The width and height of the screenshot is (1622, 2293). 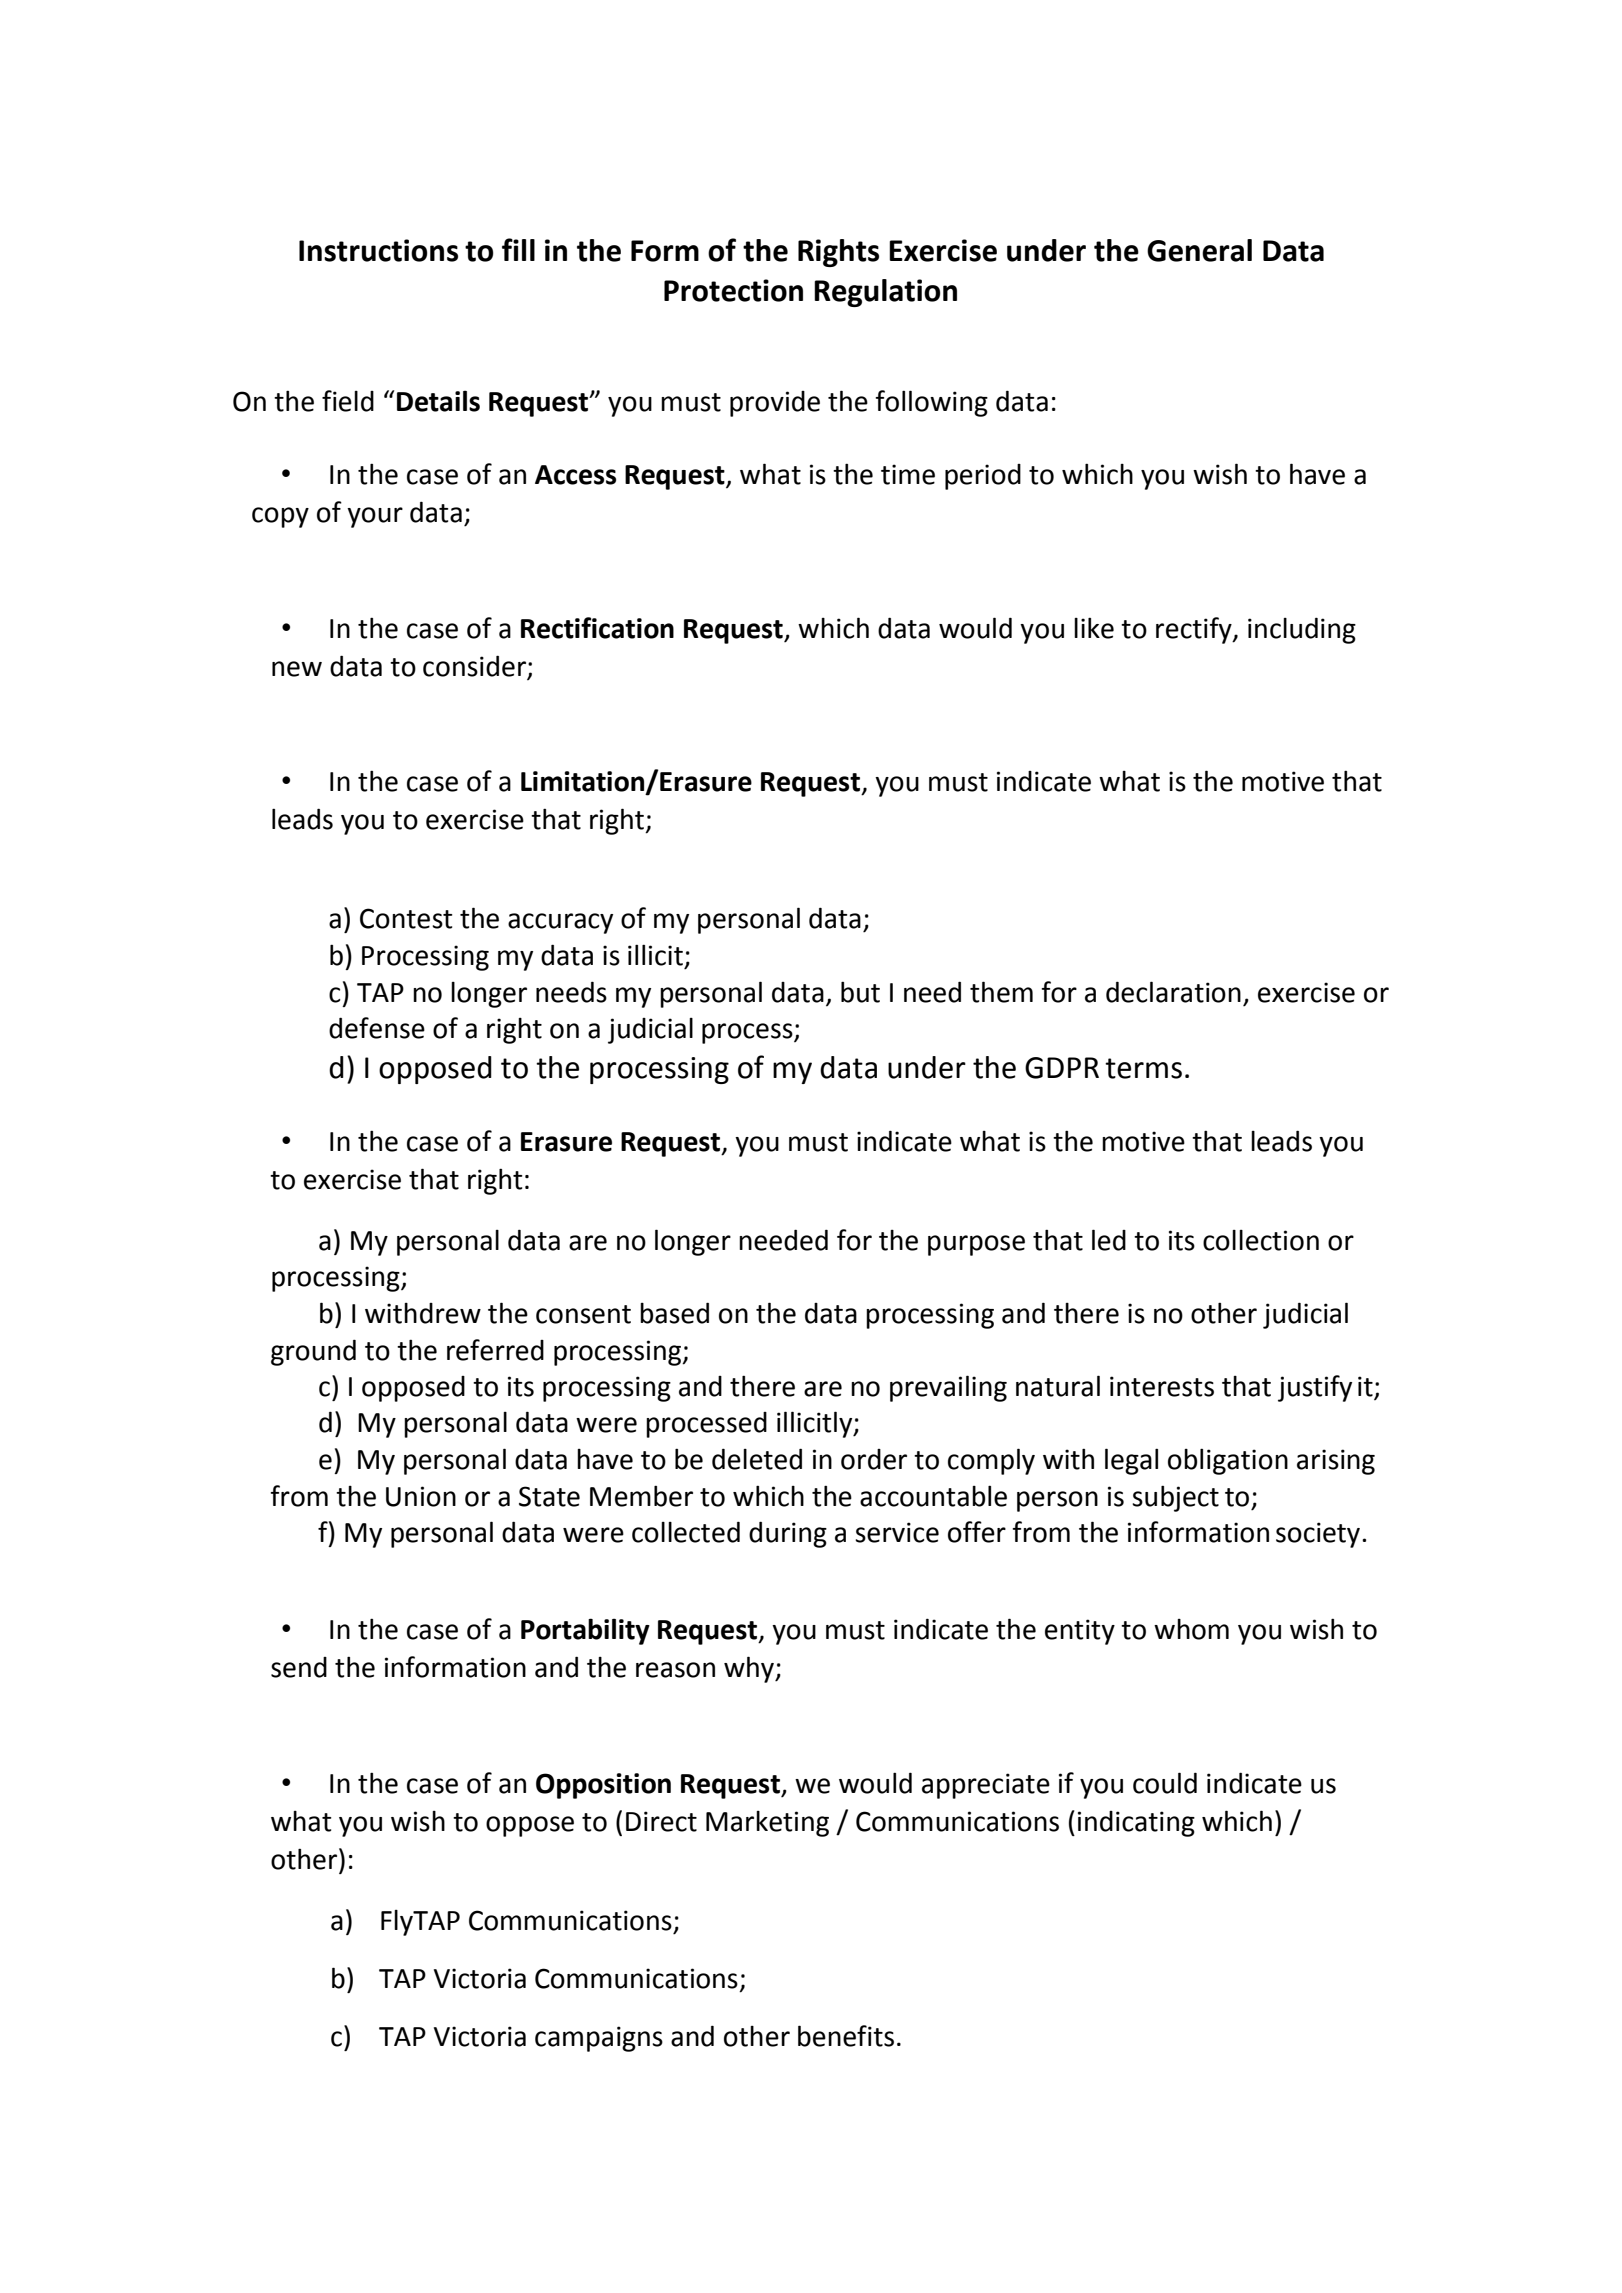 What do you see at coordinates (860, 992) in the screenshot?
I see `but` at bounding box center [860, 992].
